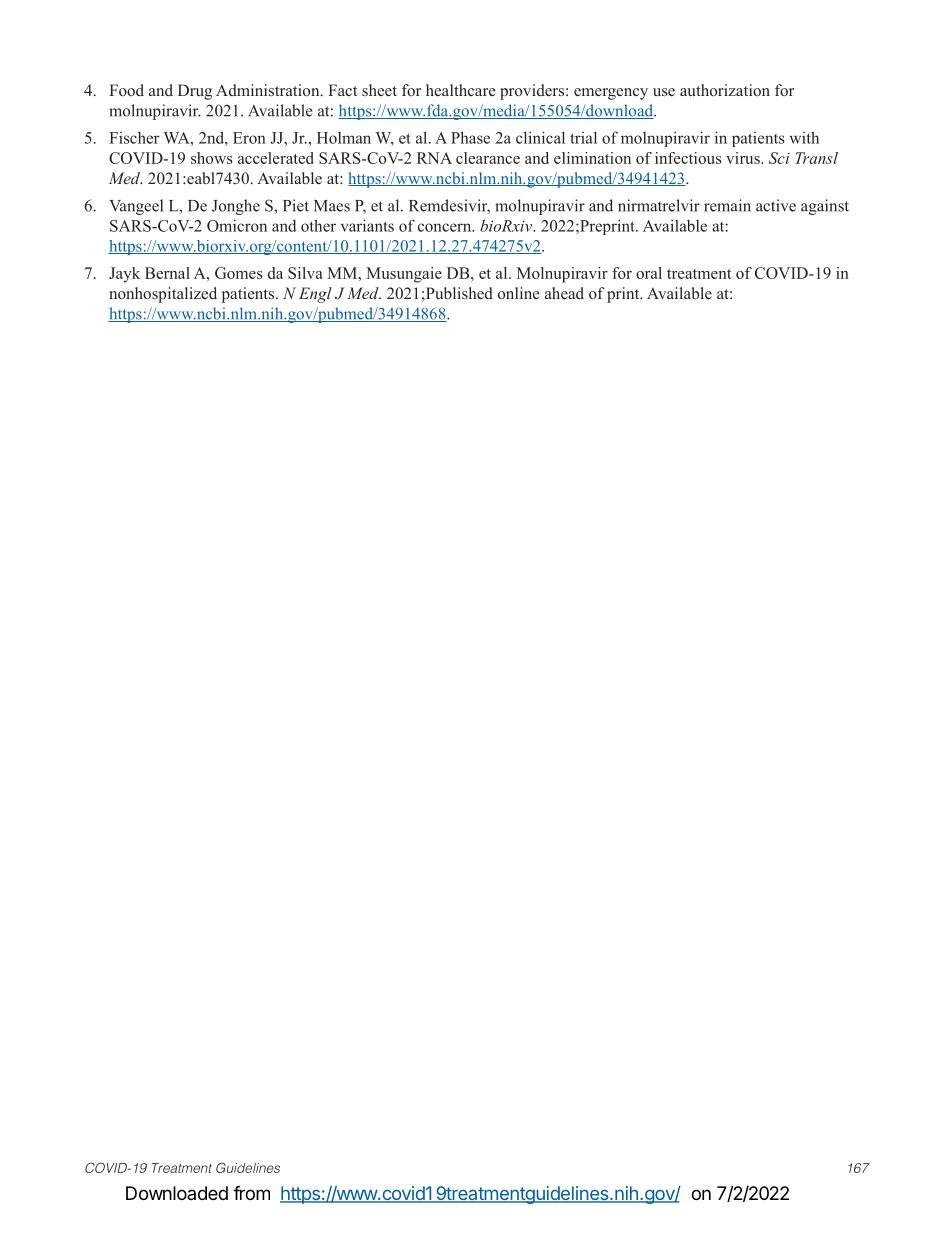  I want to click on online, so click(519, 293).
